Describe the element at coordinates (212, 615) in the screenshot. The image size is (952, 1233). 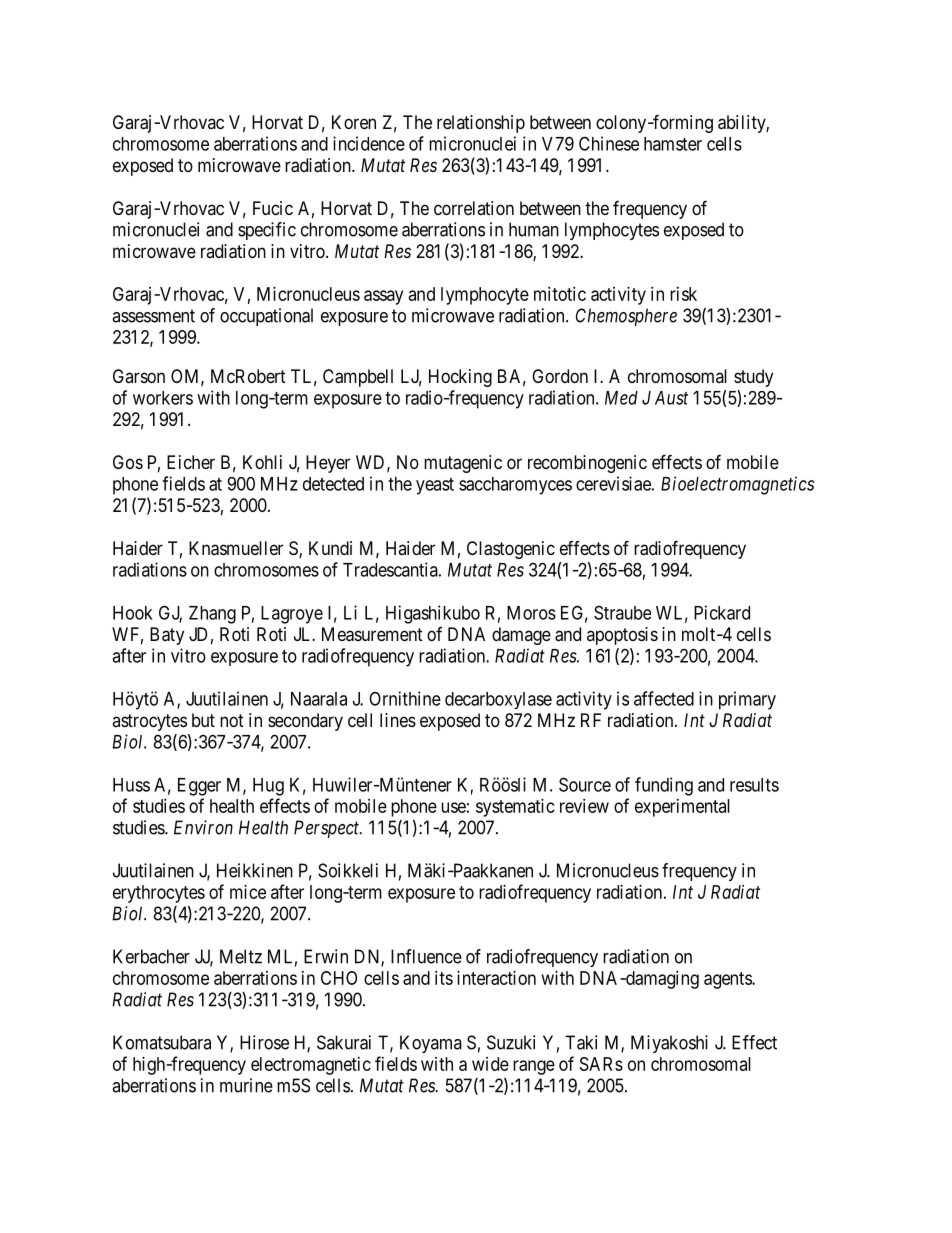
I see `Zhang` at that location.
